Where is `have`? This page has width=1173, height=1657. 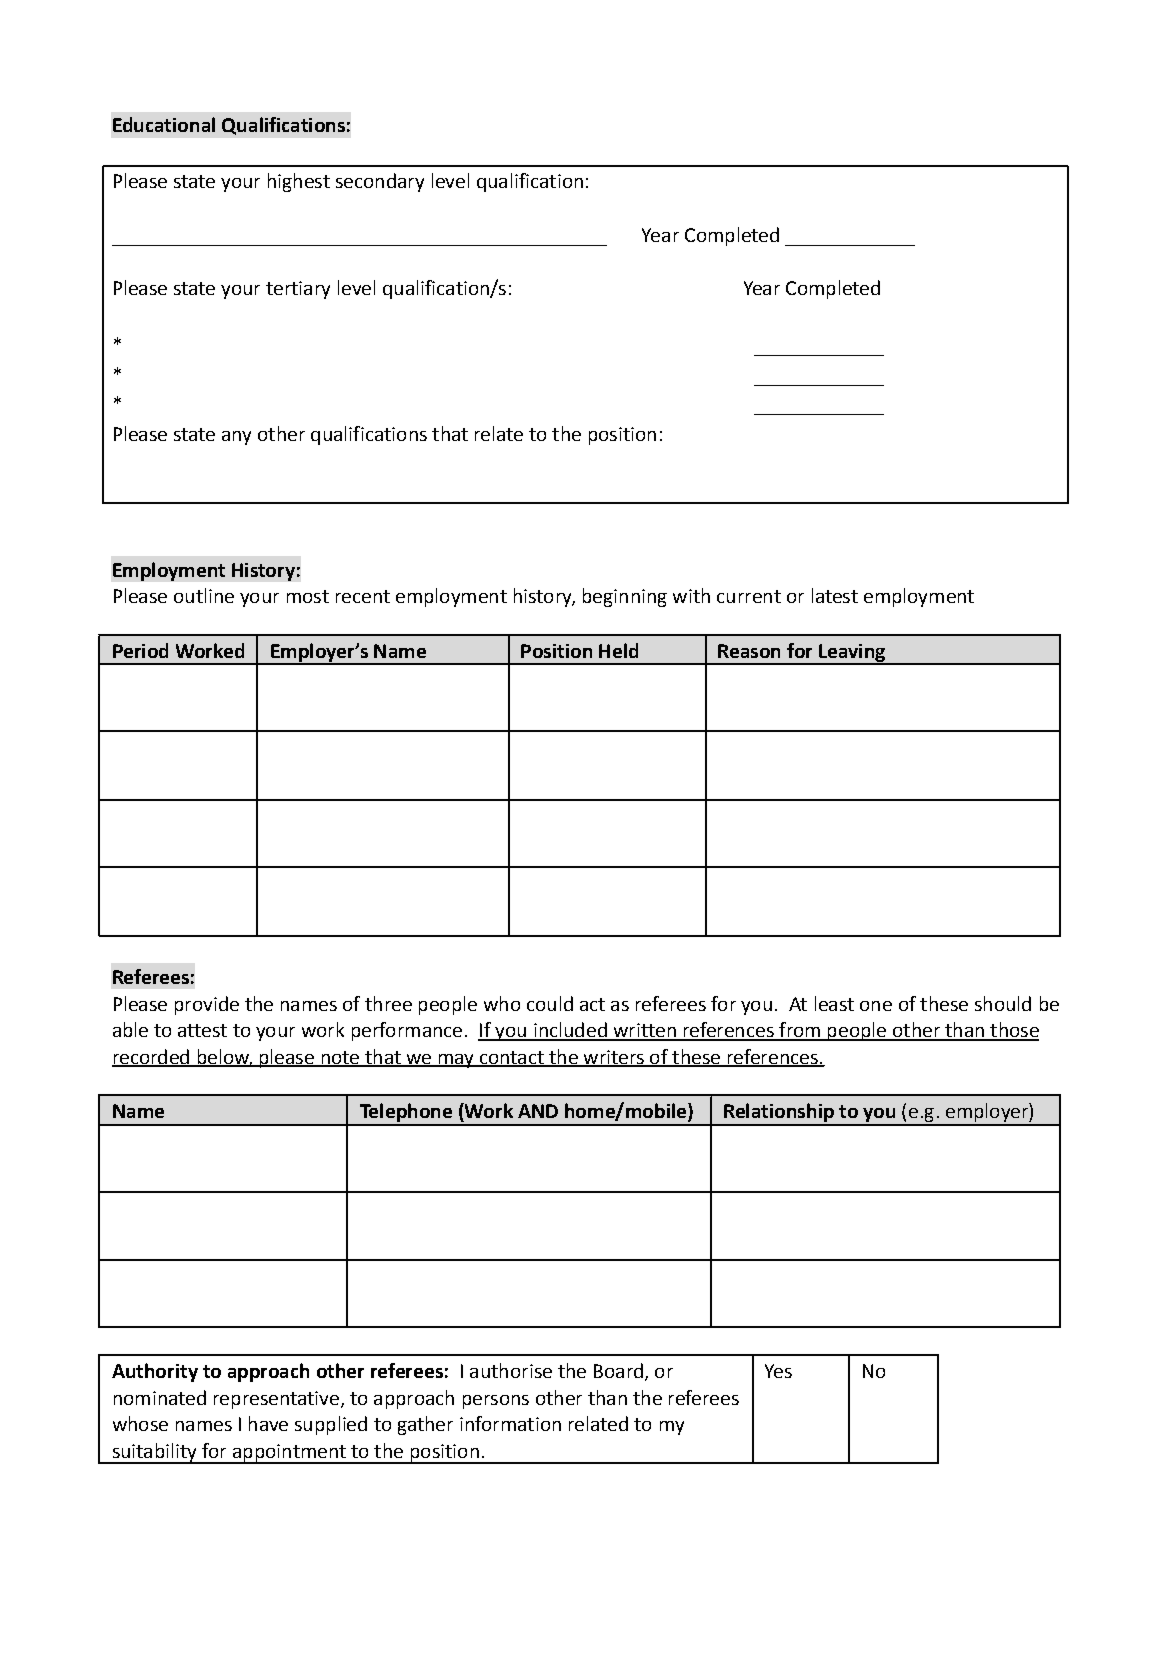
have is located at coordinates (268, 1423).
